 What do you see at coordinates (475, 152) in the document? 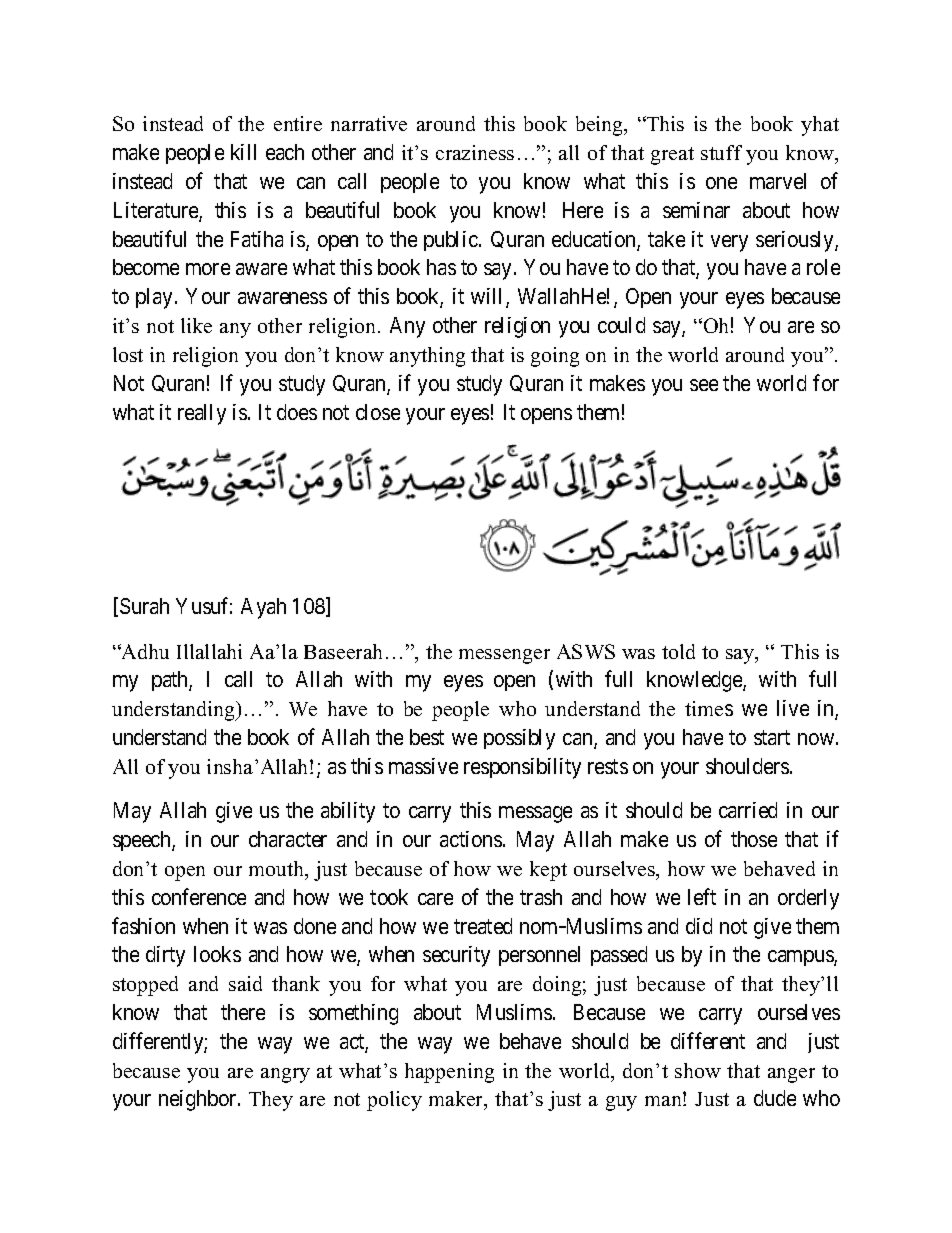
I see `craziness` at bounding box center [475, 152].
